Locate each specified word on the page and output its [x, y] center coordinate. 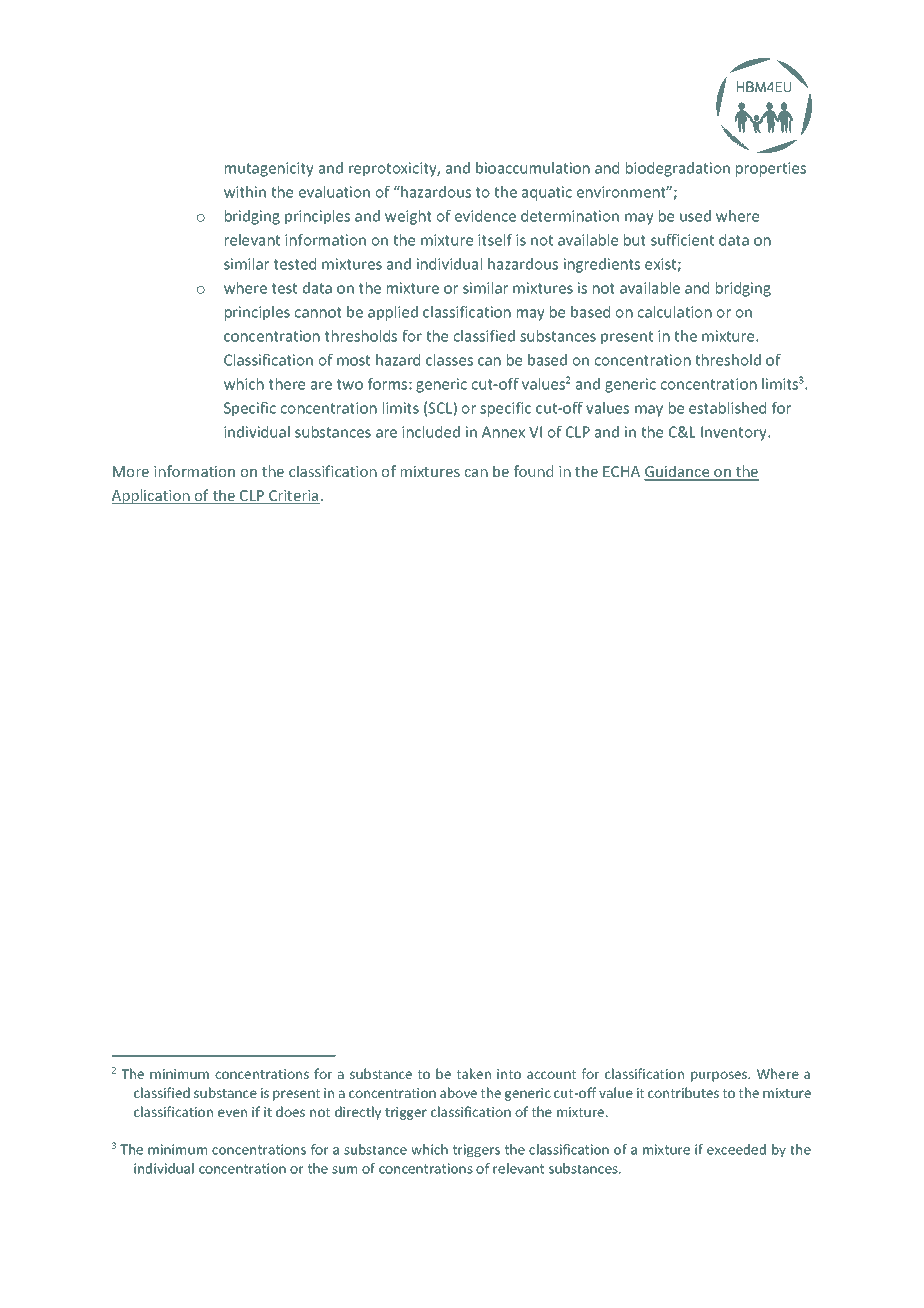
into [509, 1074]
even [232, 1113]
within [245, 192]
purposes [720, 1076]
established [727, 408]
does [290, 1111]
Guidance [678, 473]
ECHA [621, 471]
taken [474, 1073]
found [533, 471]
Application [152, 496]
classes [449, 360]
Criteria [293, 497]
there [287, 384]
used [695, 216]
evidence [485, 216]
